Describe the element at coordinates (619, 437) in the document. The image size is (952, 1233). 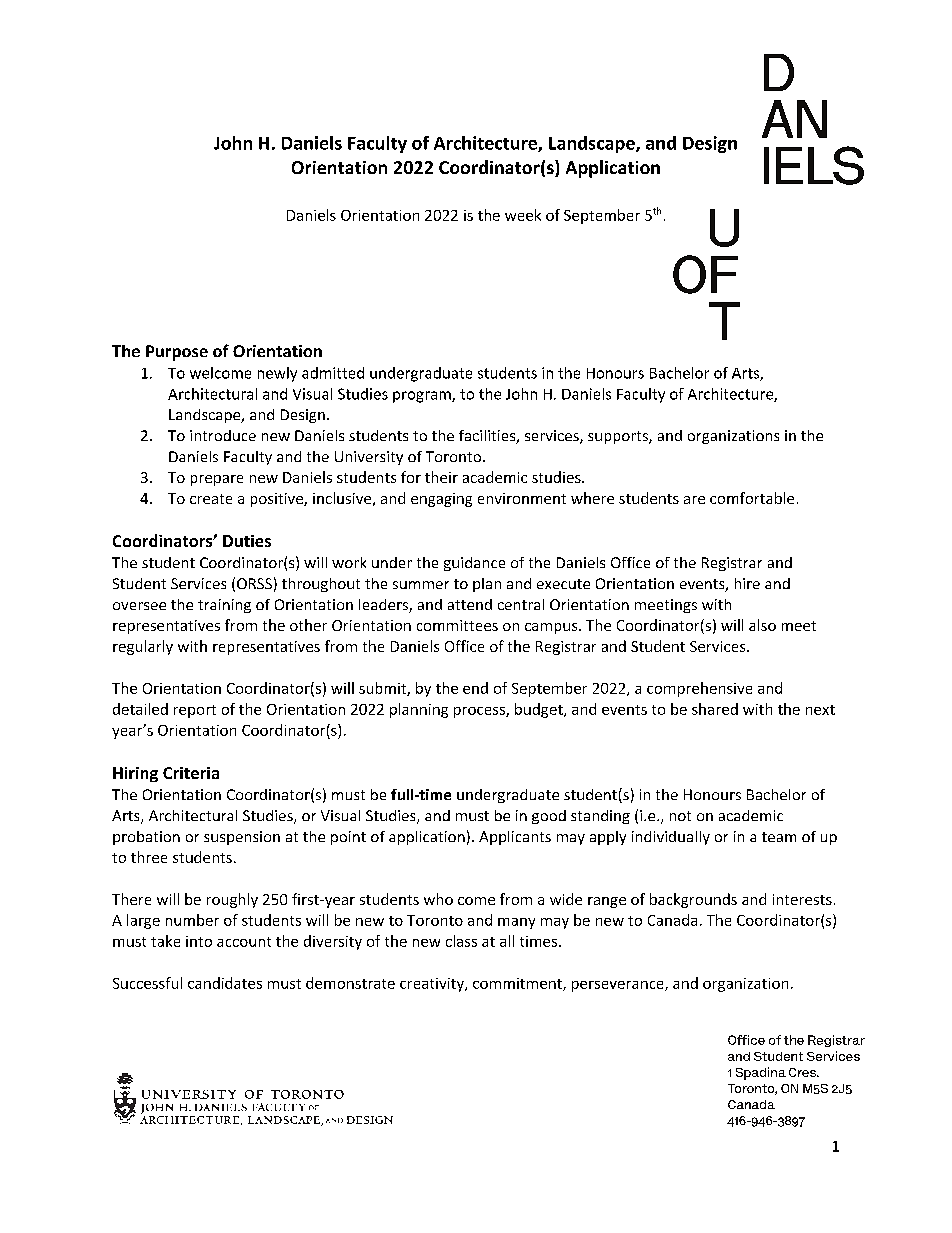
I see `supports` at that location.
